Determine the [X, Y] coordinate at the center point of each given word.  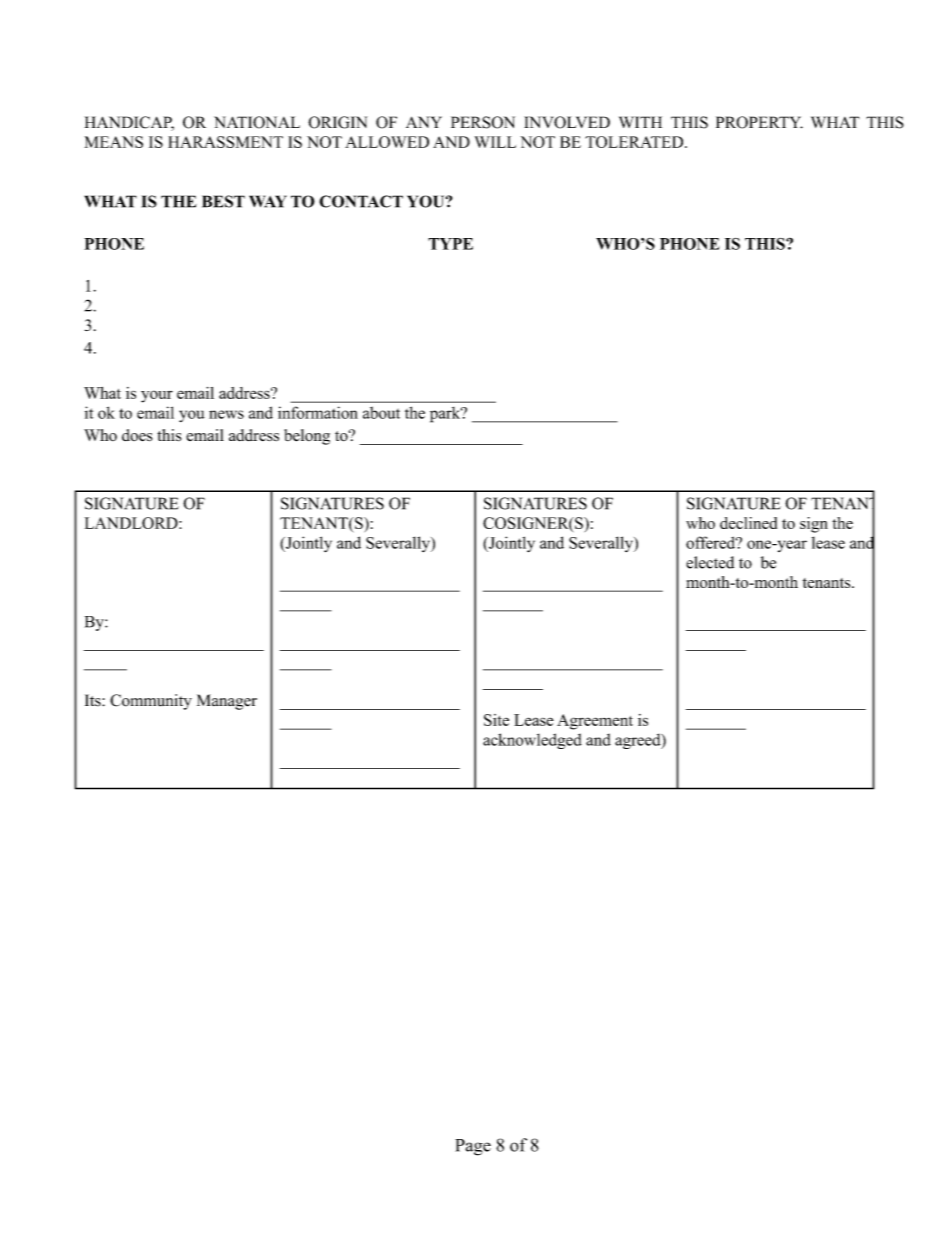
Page [473, 1147]
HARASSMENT [225, 142]
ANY [424, 122]
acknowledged [532, 741]
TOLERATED [635, 142]
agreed [639, 741]
